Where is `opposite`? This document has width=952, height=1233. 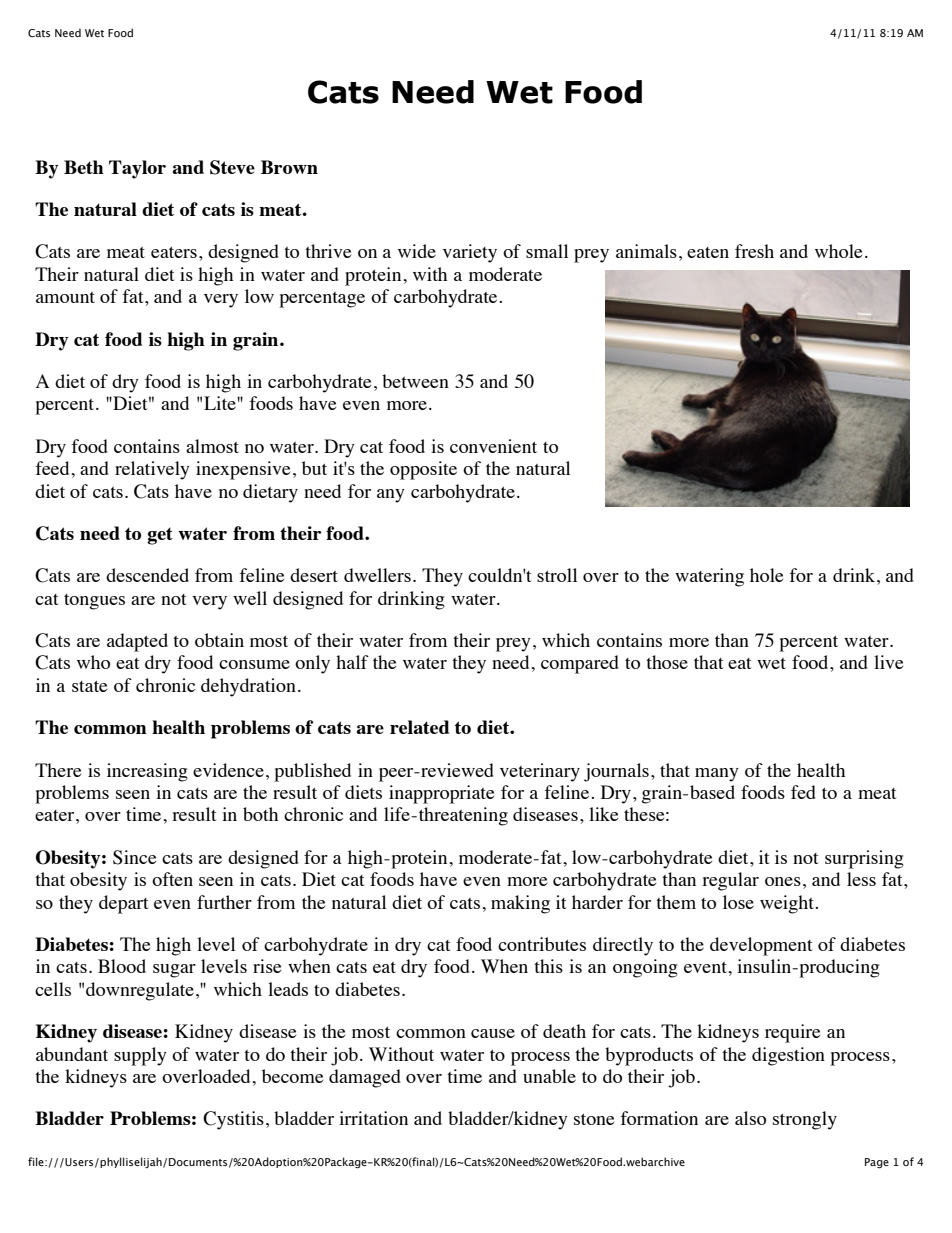 opposite is located at coordinates (423, 470).
